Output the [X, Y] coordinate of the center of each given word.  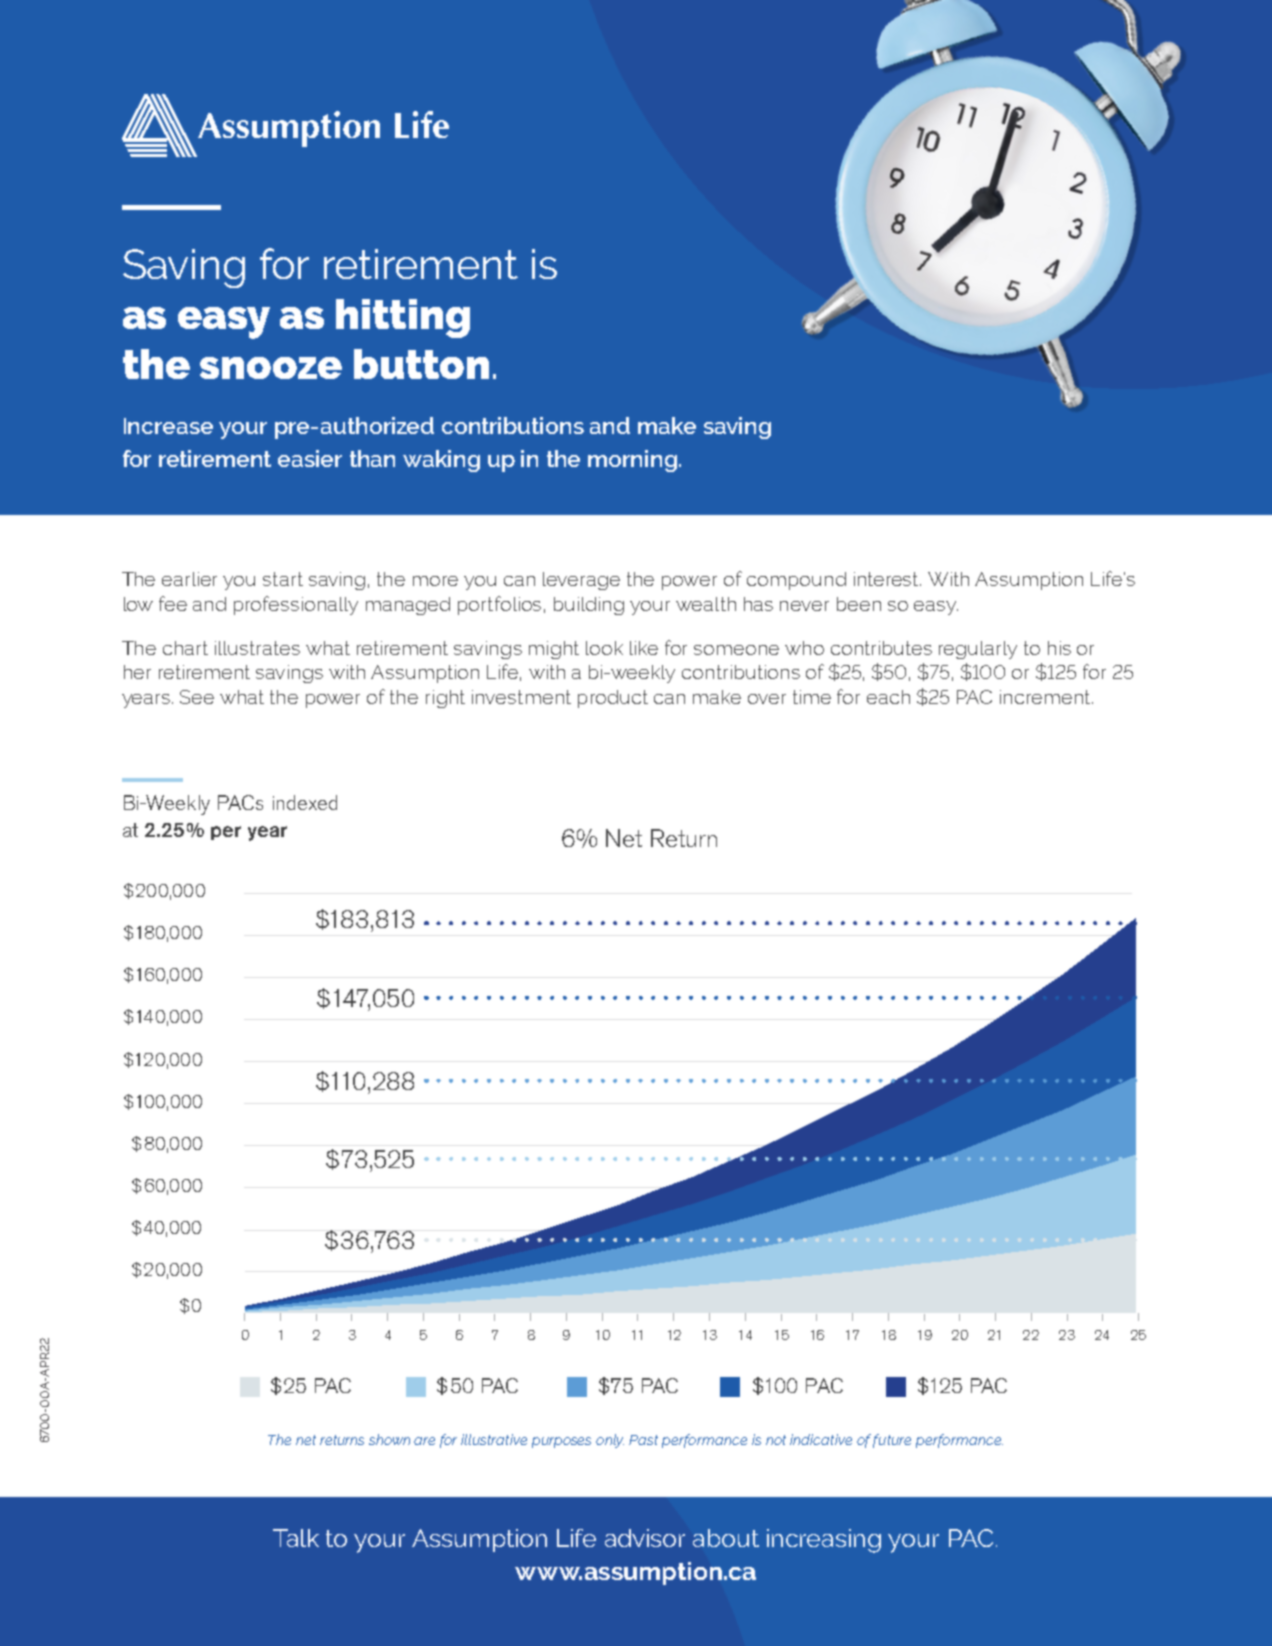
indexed [305, 802]
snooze [271, 368]
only [610, 1441]
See [197, 697]
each [888, 697]
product [613, 699]
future [892, 1441]
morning [632, 461]
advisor [645, 1538]
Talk [296, 1538]
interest [887, 579]
